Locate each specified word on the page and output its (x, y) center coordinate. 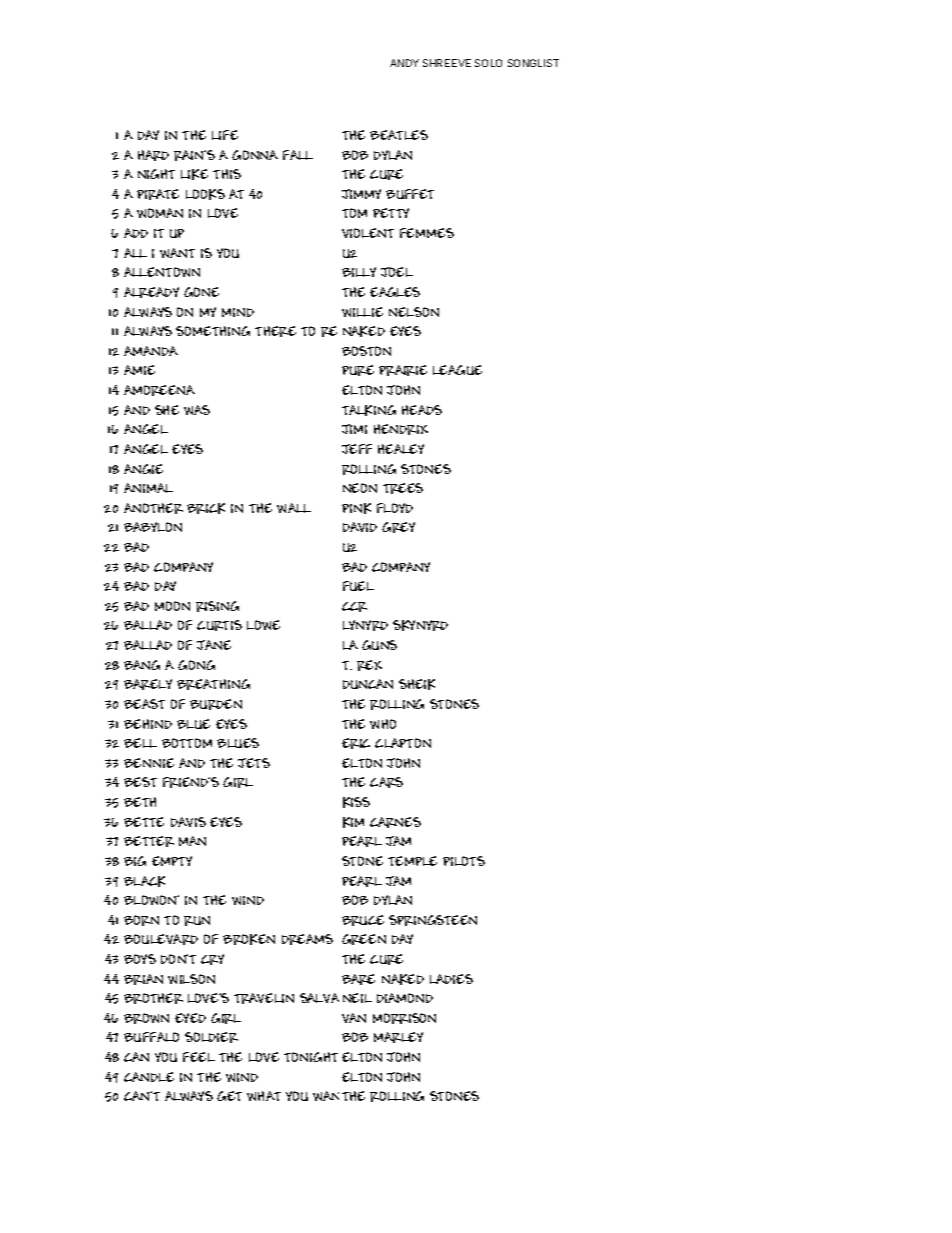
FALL (298, 155)
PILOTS (464, 861)
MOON (172, 606)
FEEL (199, 1057)
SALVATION (335, 998)
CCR (354, 607)
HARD (153, 155)
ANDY (404, 63)
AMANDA (151, 351)
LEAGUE (457, 370)
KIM (353, 822)
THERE (275, 331)
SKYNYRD (420, 625)
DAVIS (188, 822)
